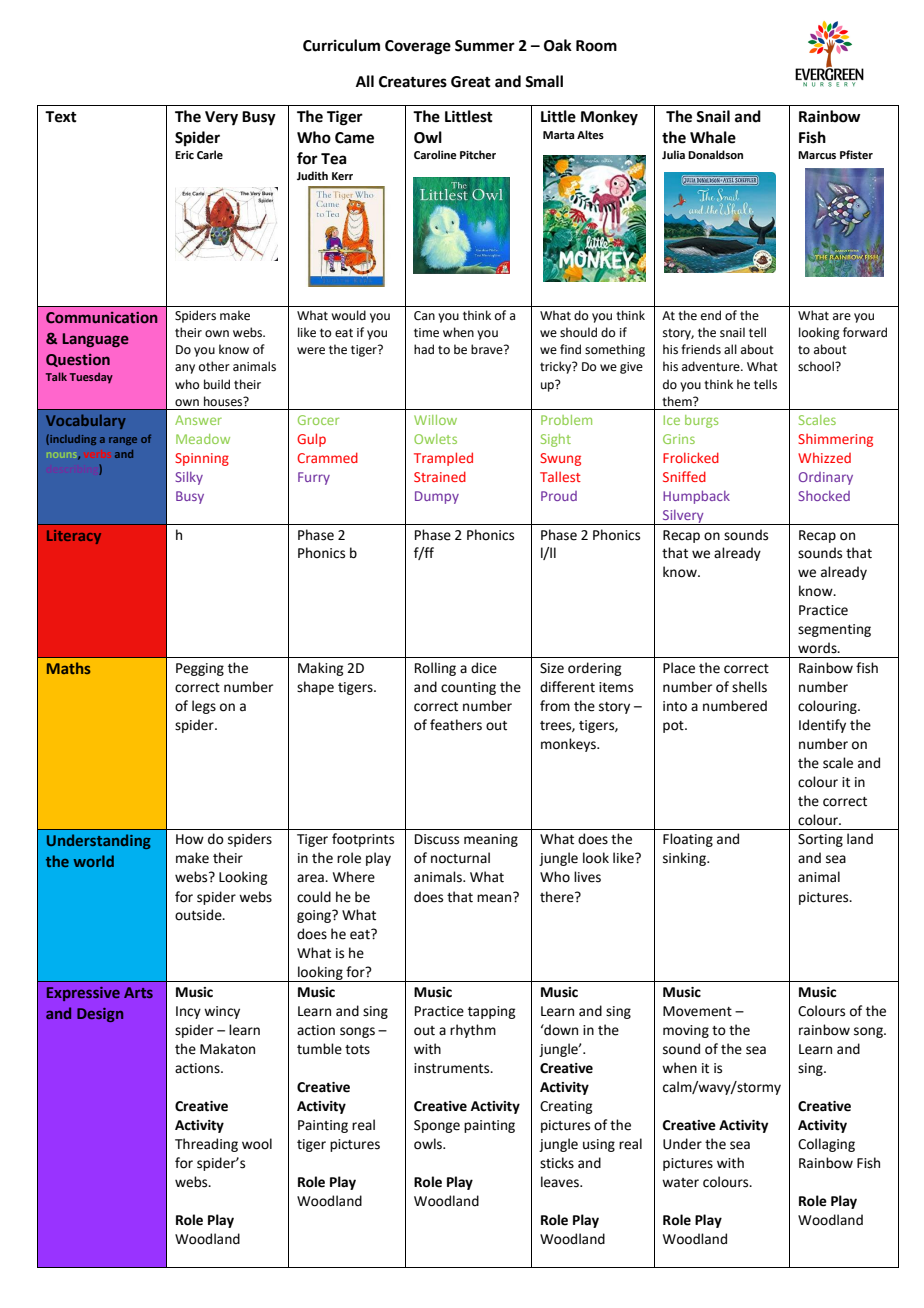 Image resolution: width=924 pixels, height=1308 pixels. What do you see at coordinates (190, 839) in the screenshot?
I see `How` at bounding box center [190, 839].
